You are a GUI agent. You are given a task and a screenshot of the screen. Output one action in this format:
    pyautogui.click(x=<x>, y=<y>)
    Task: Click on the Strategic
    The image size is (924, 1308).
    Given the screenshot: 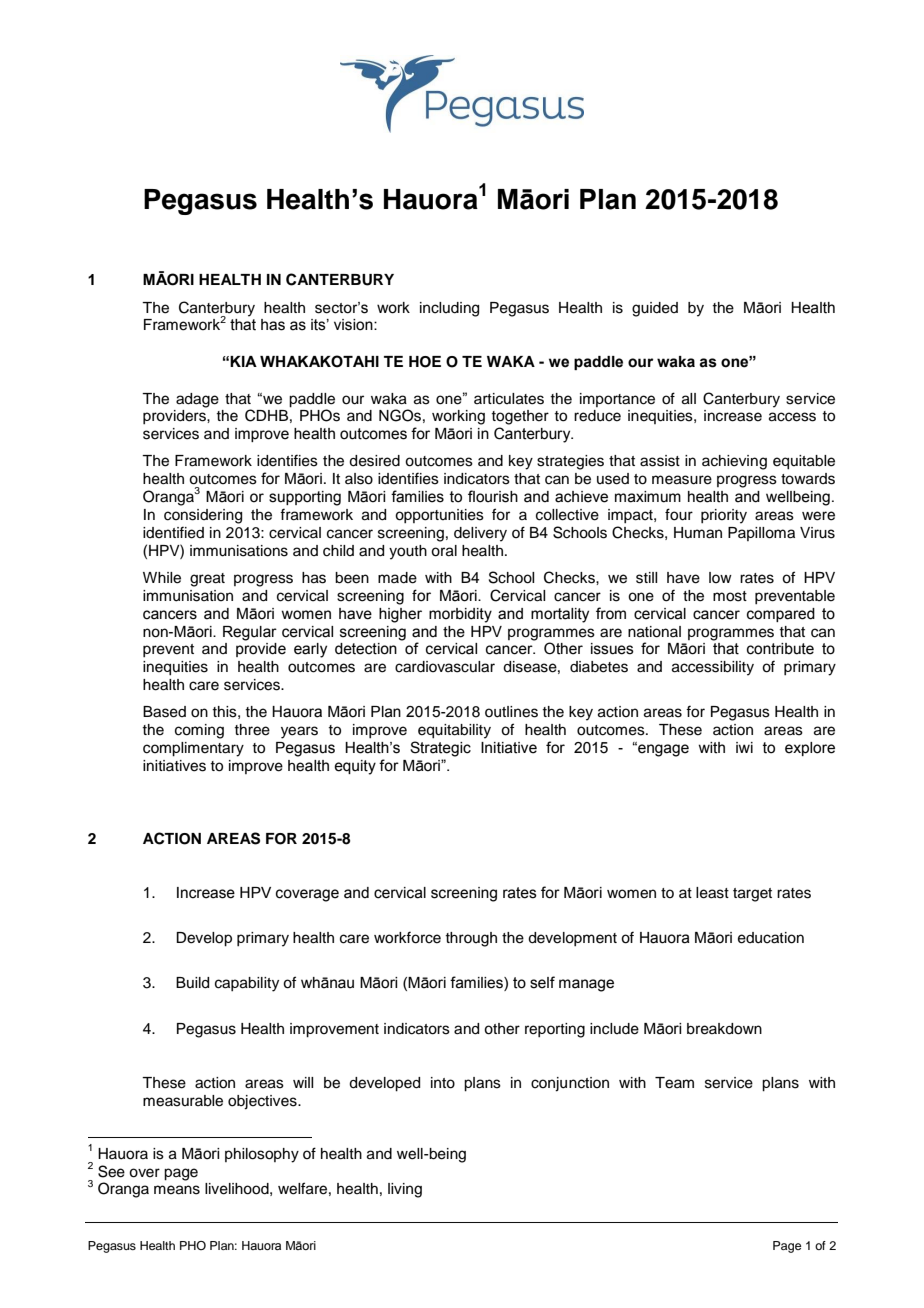 What is the action you would take?
    pyautogui.click(x=440, y=749)
